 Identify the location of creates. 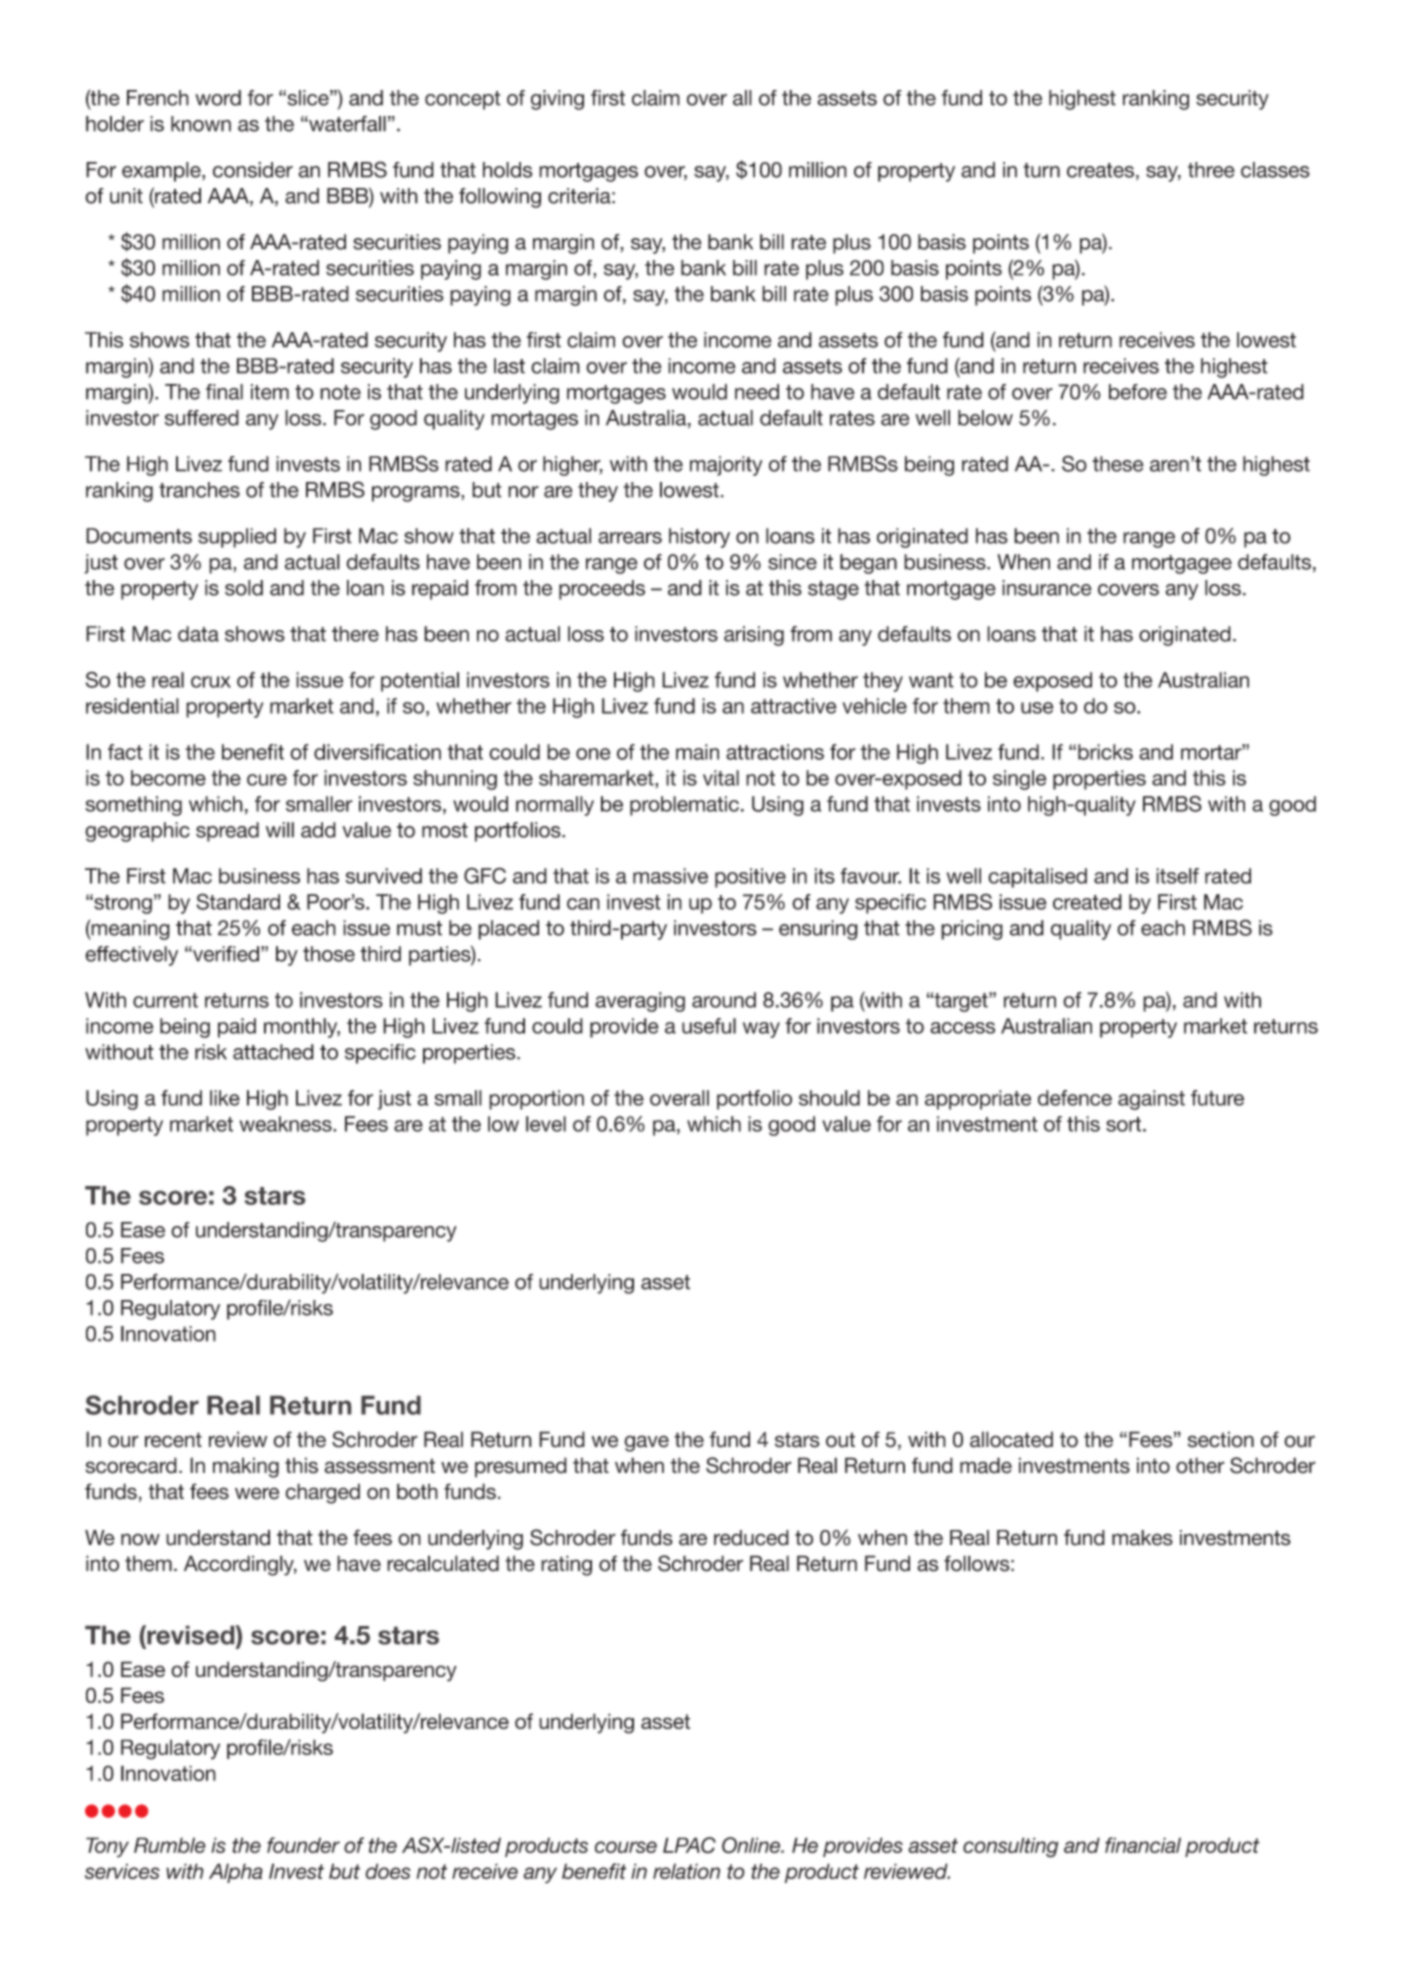
(1100, 170).
